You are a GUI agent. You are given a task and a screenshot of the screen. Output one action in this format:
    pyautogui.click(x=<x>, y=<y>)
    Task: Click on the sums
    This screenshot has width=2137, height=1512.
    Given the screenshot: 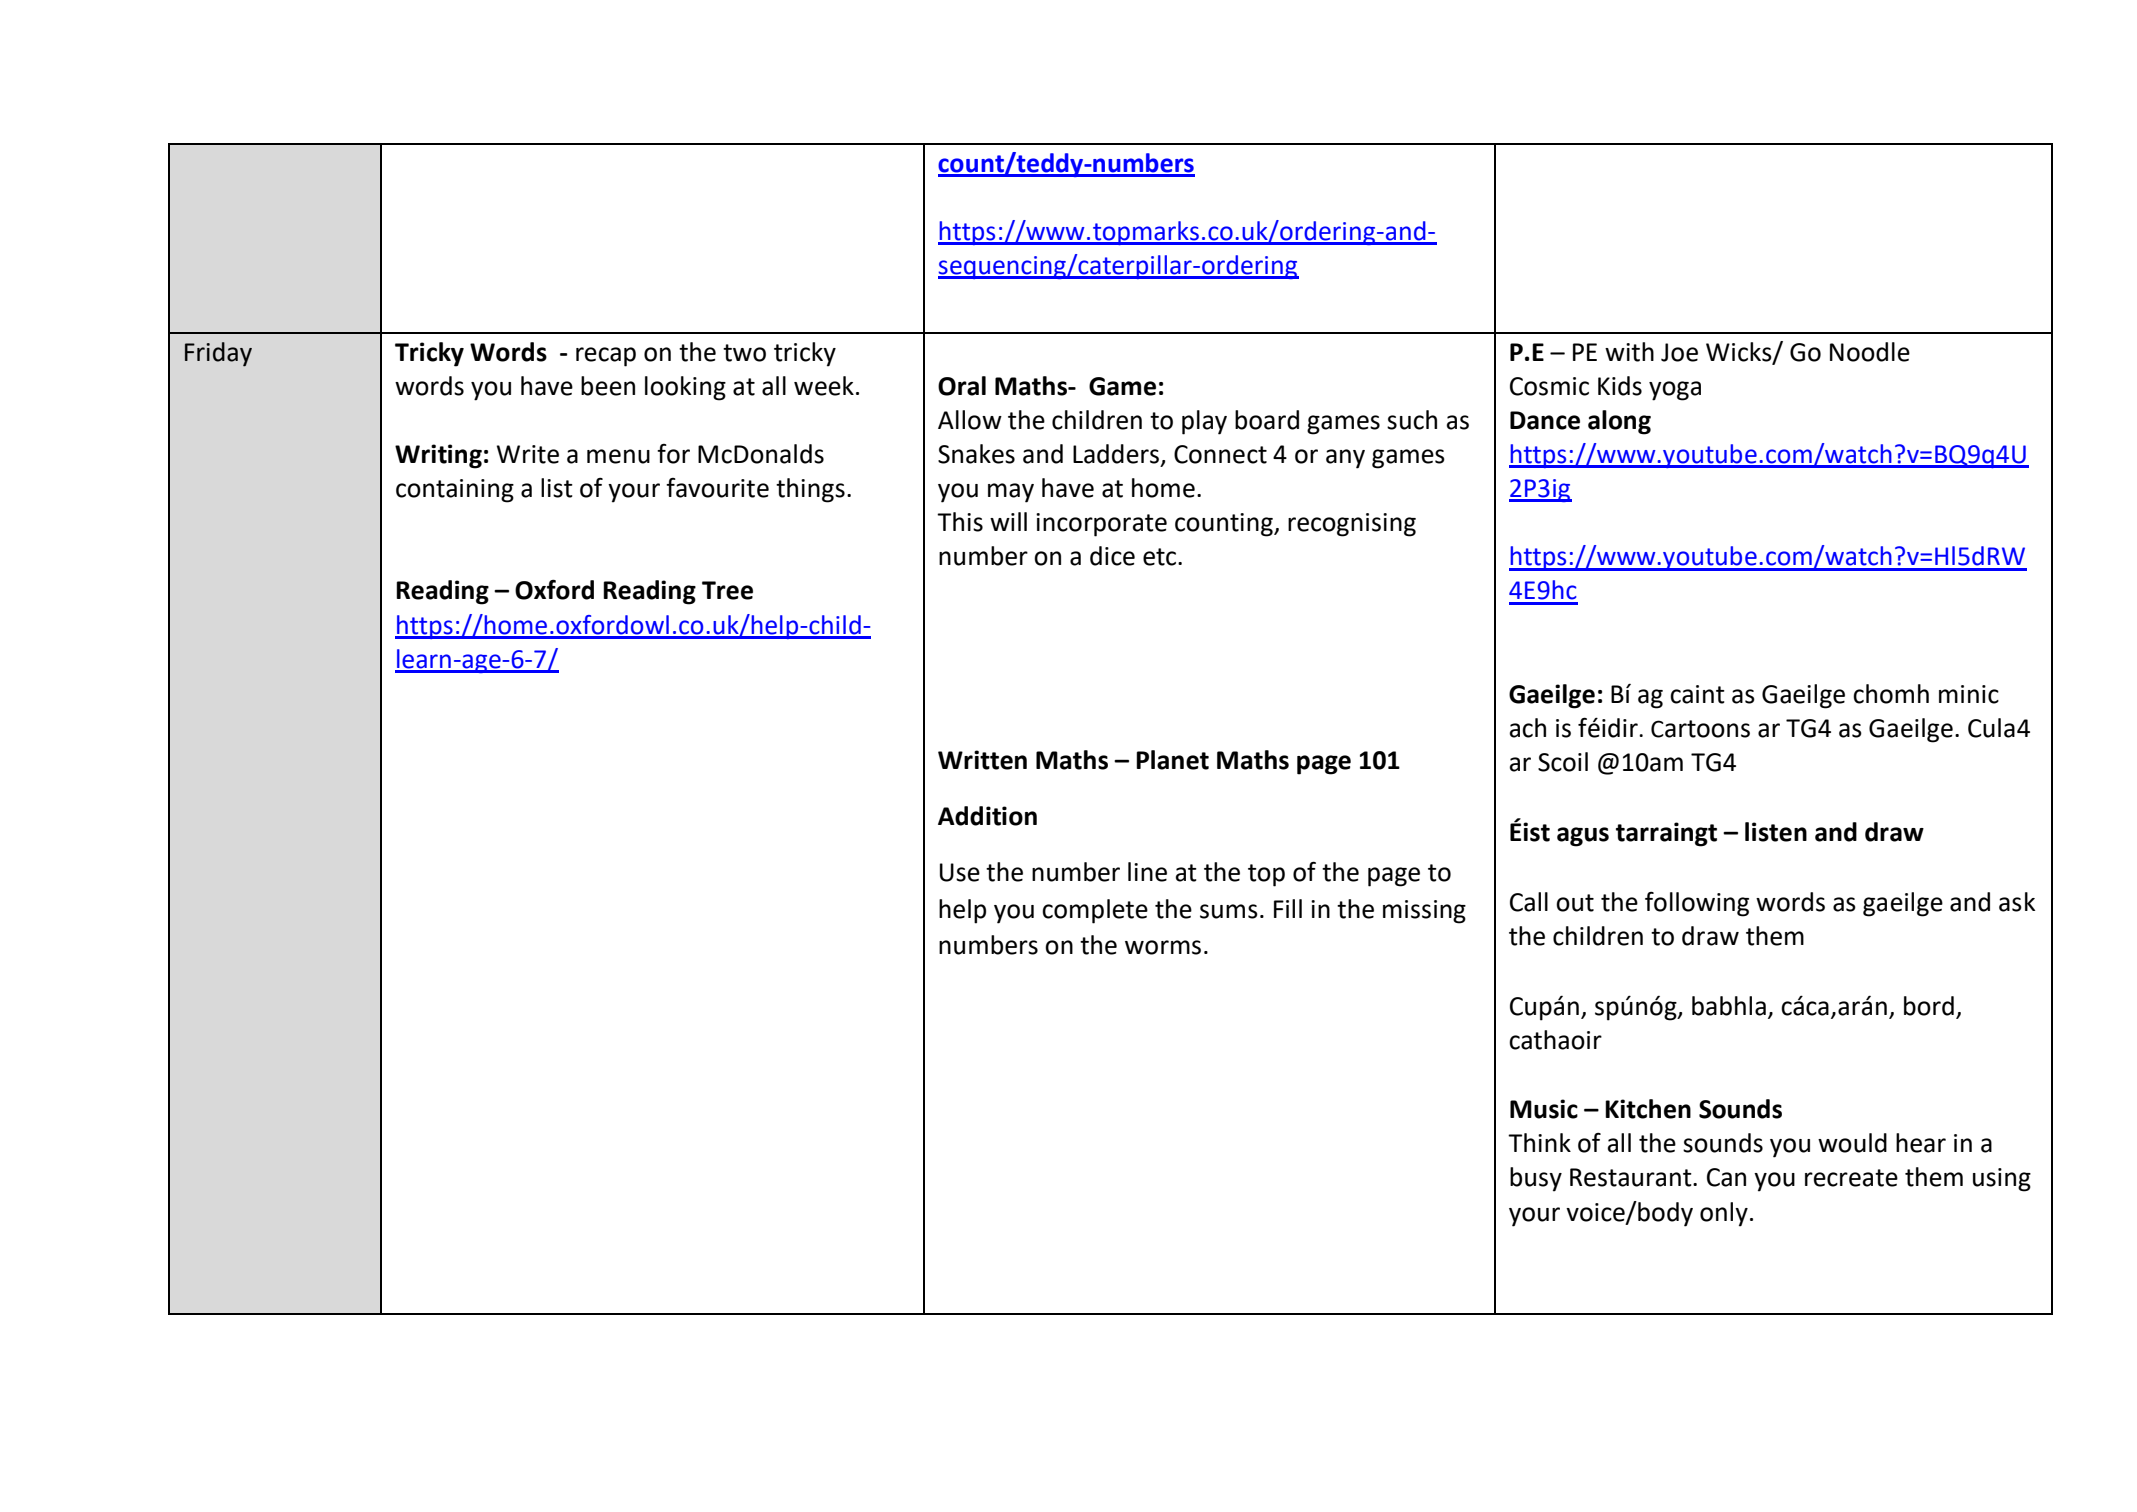 What is the action you would take?
    pyautogui.click(x=1229, y=911)
